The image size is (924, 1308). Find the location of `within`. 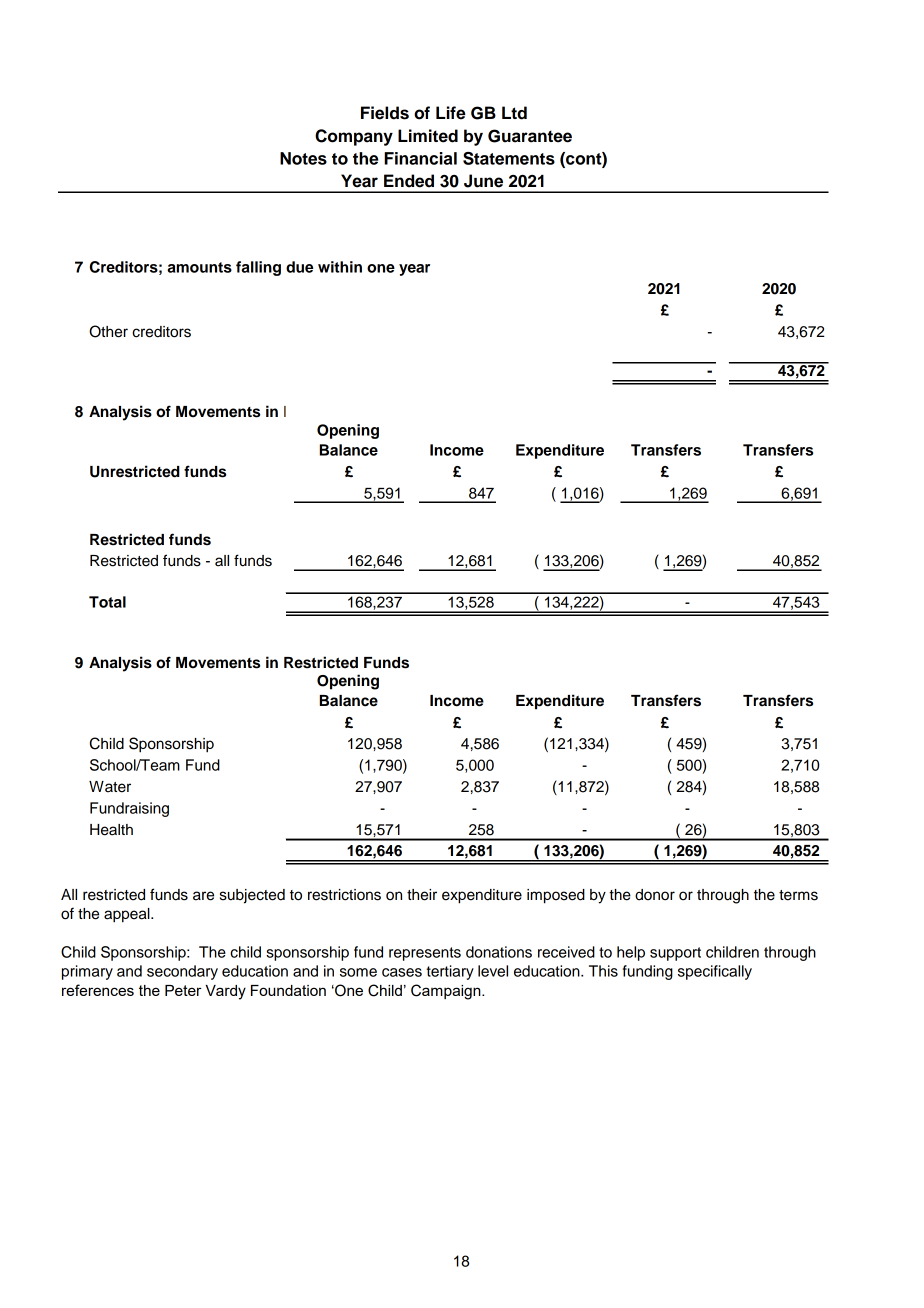

within is located at coordinates (340, 267).
